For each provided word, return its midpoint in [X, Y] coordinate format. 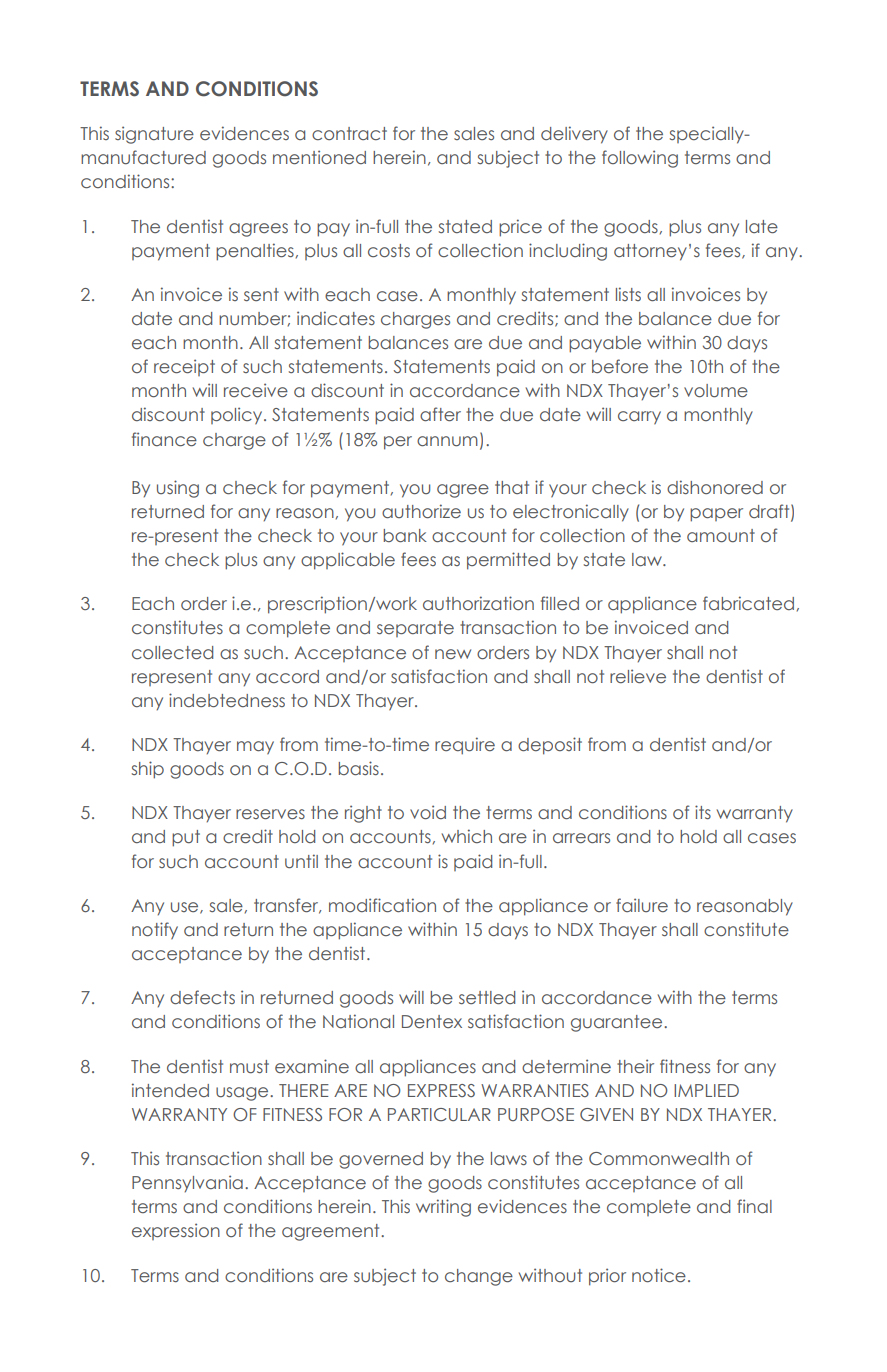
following [640, 159]
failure [642, 905]
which [467, 836]
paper [716, 515]
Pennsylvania [187, 1184]
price [520, 228]
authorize [421, 511]
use [186, 908]
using [178, 489]
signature [154, 135]
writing [443, 1208]
